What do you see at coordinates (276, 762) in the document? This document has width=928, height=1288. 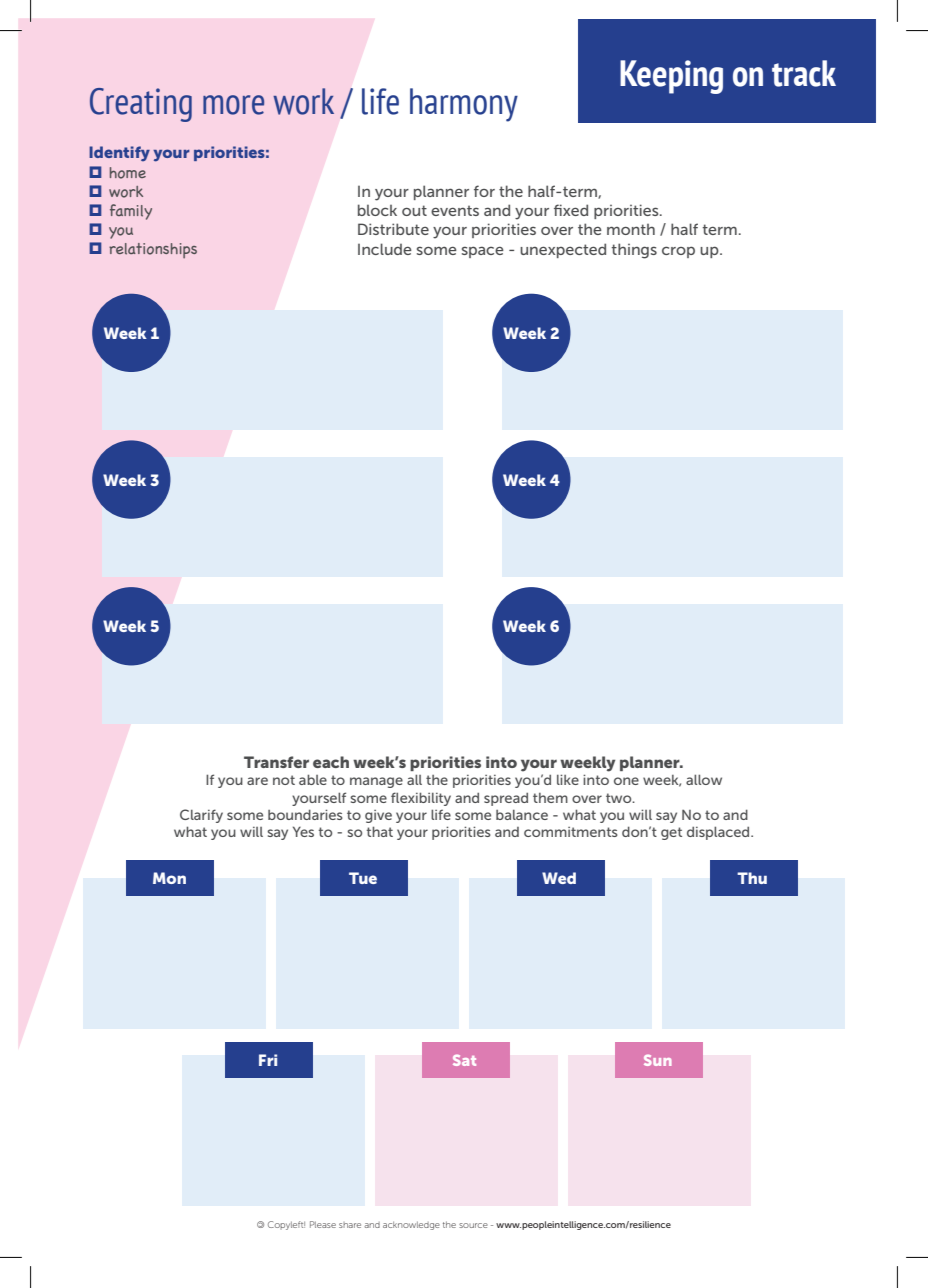 I see `Transfer` at bounding box center [276, 762].
